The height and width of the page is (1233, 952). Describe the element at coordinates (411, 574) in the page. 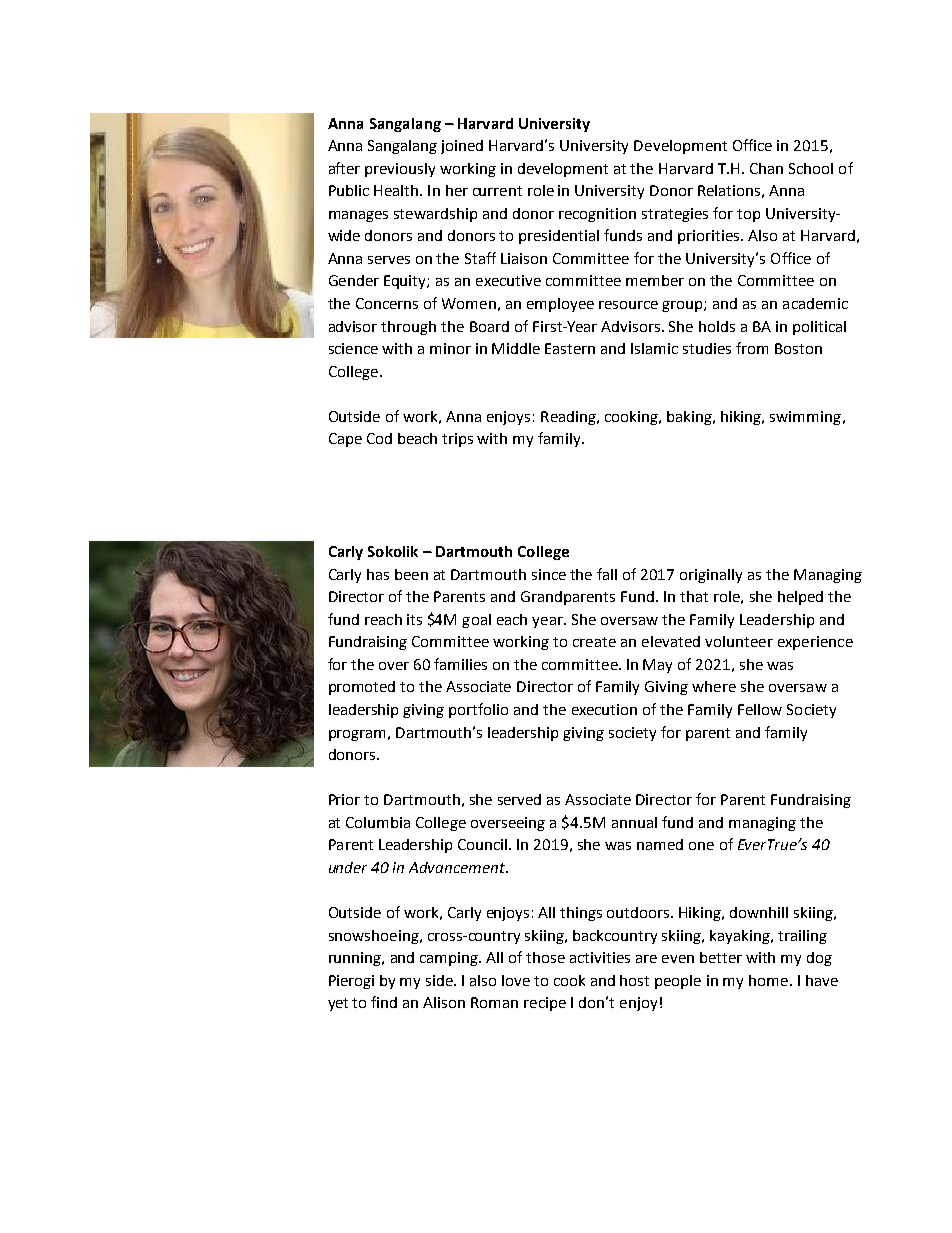

I see `been` at that location.
